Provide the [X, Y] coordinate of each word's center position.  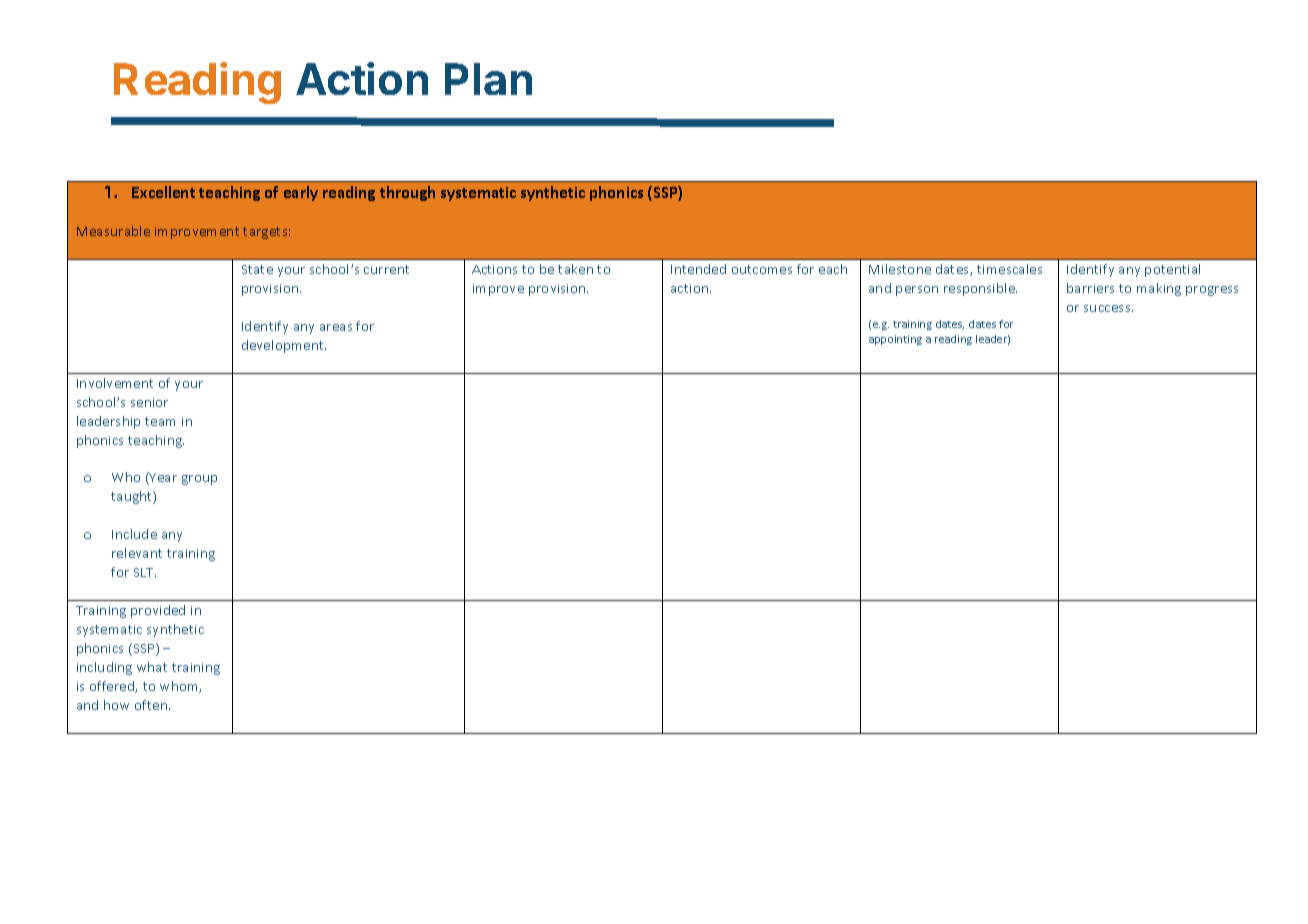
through [407, 193]
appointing [895, 340]
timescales [1009, 269]
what [152, 667]
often [152, 705]
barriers [1090, 288]
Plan [488, 79]
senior [149, 402]
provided [158, 611]
